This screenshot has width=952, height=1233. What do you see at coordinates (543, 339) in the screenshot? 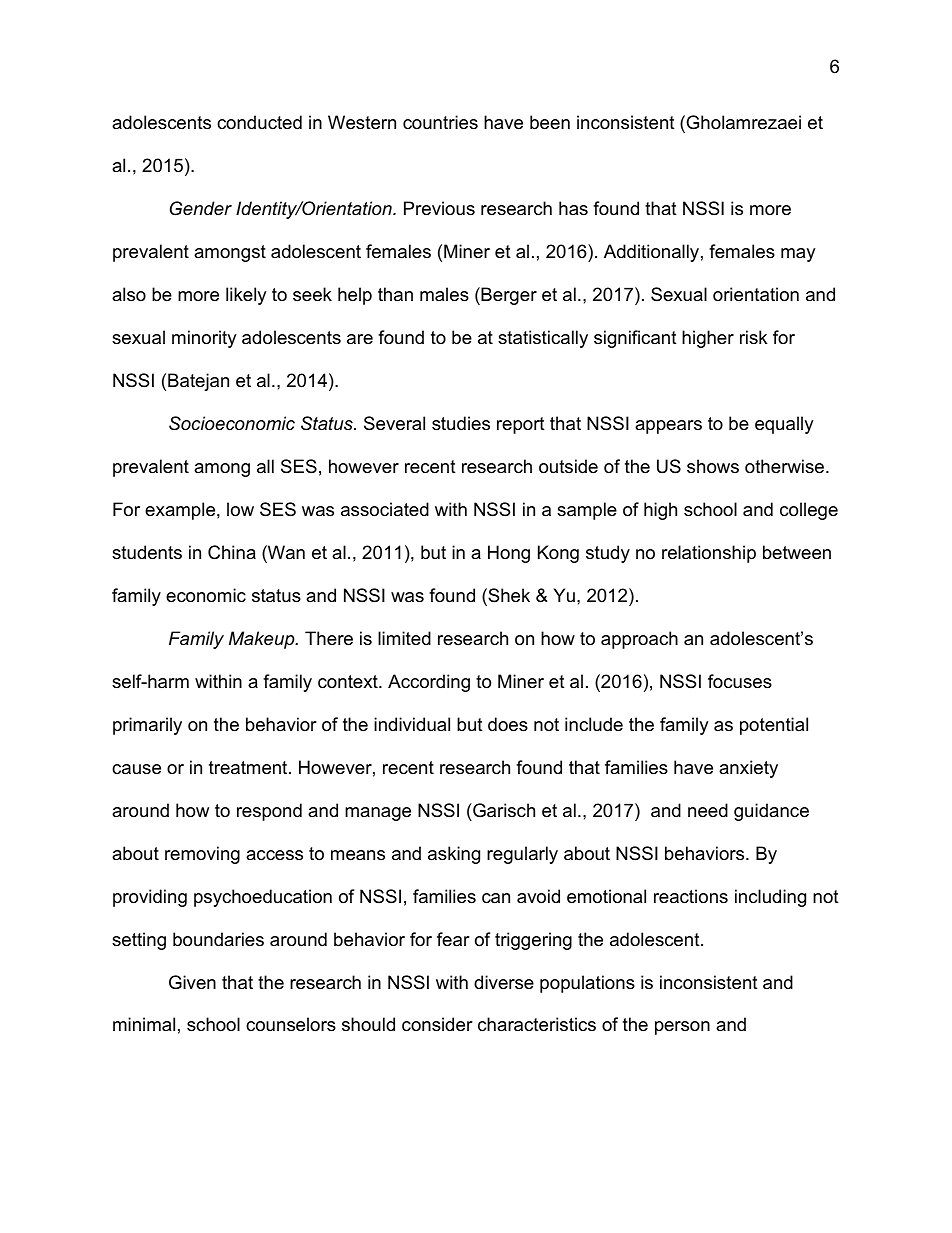
I see `statistically` at bounding box center [543, 339].
